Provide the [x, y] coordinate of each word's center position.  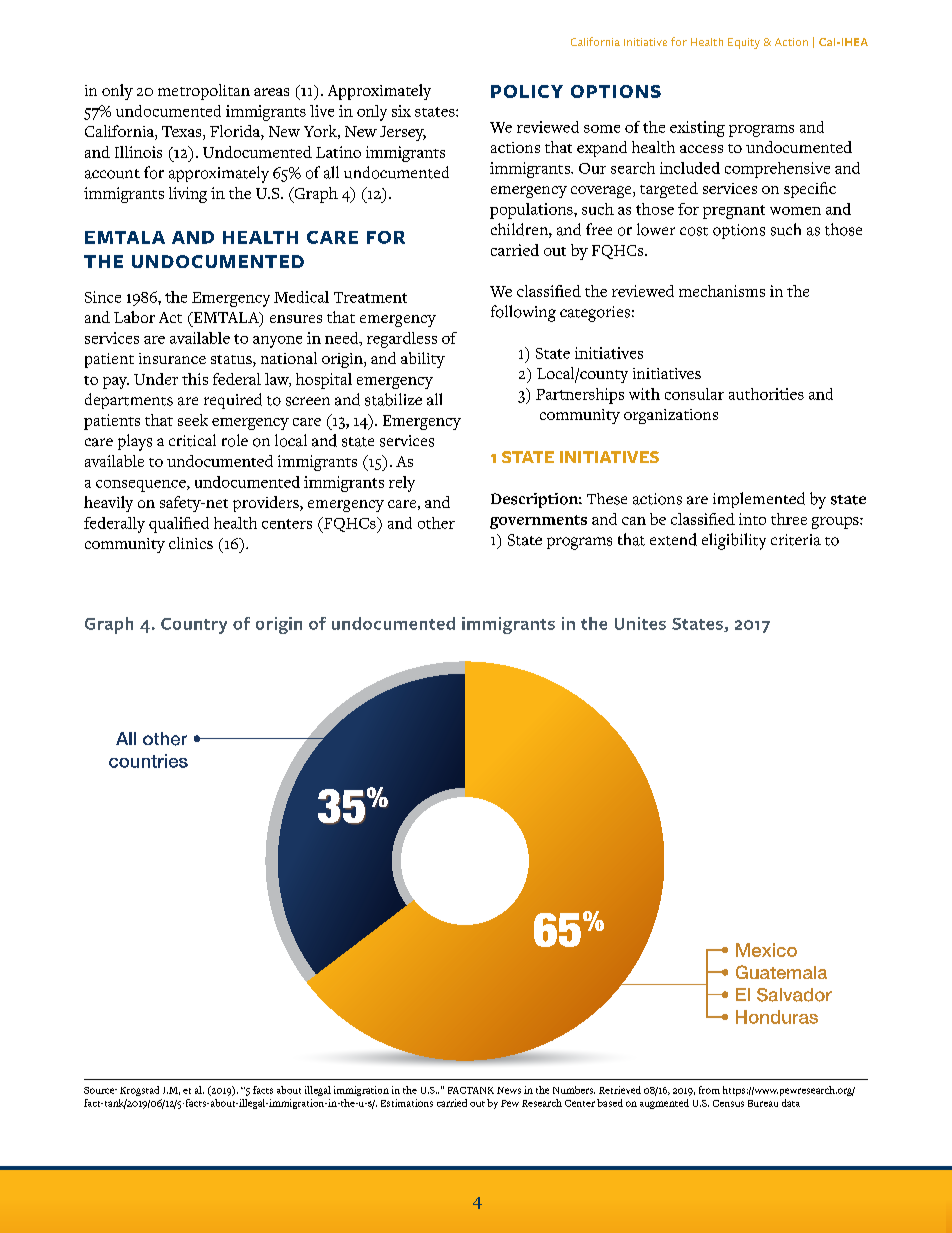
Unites [640, 623]
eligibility [734, 541]
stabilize [393, 399]
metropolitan [204, 92]
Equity [744, 43]
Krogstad [139, 1091]
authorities [766, 394]
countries [148, 761]
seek [193, 420]
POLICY [527, 91]
